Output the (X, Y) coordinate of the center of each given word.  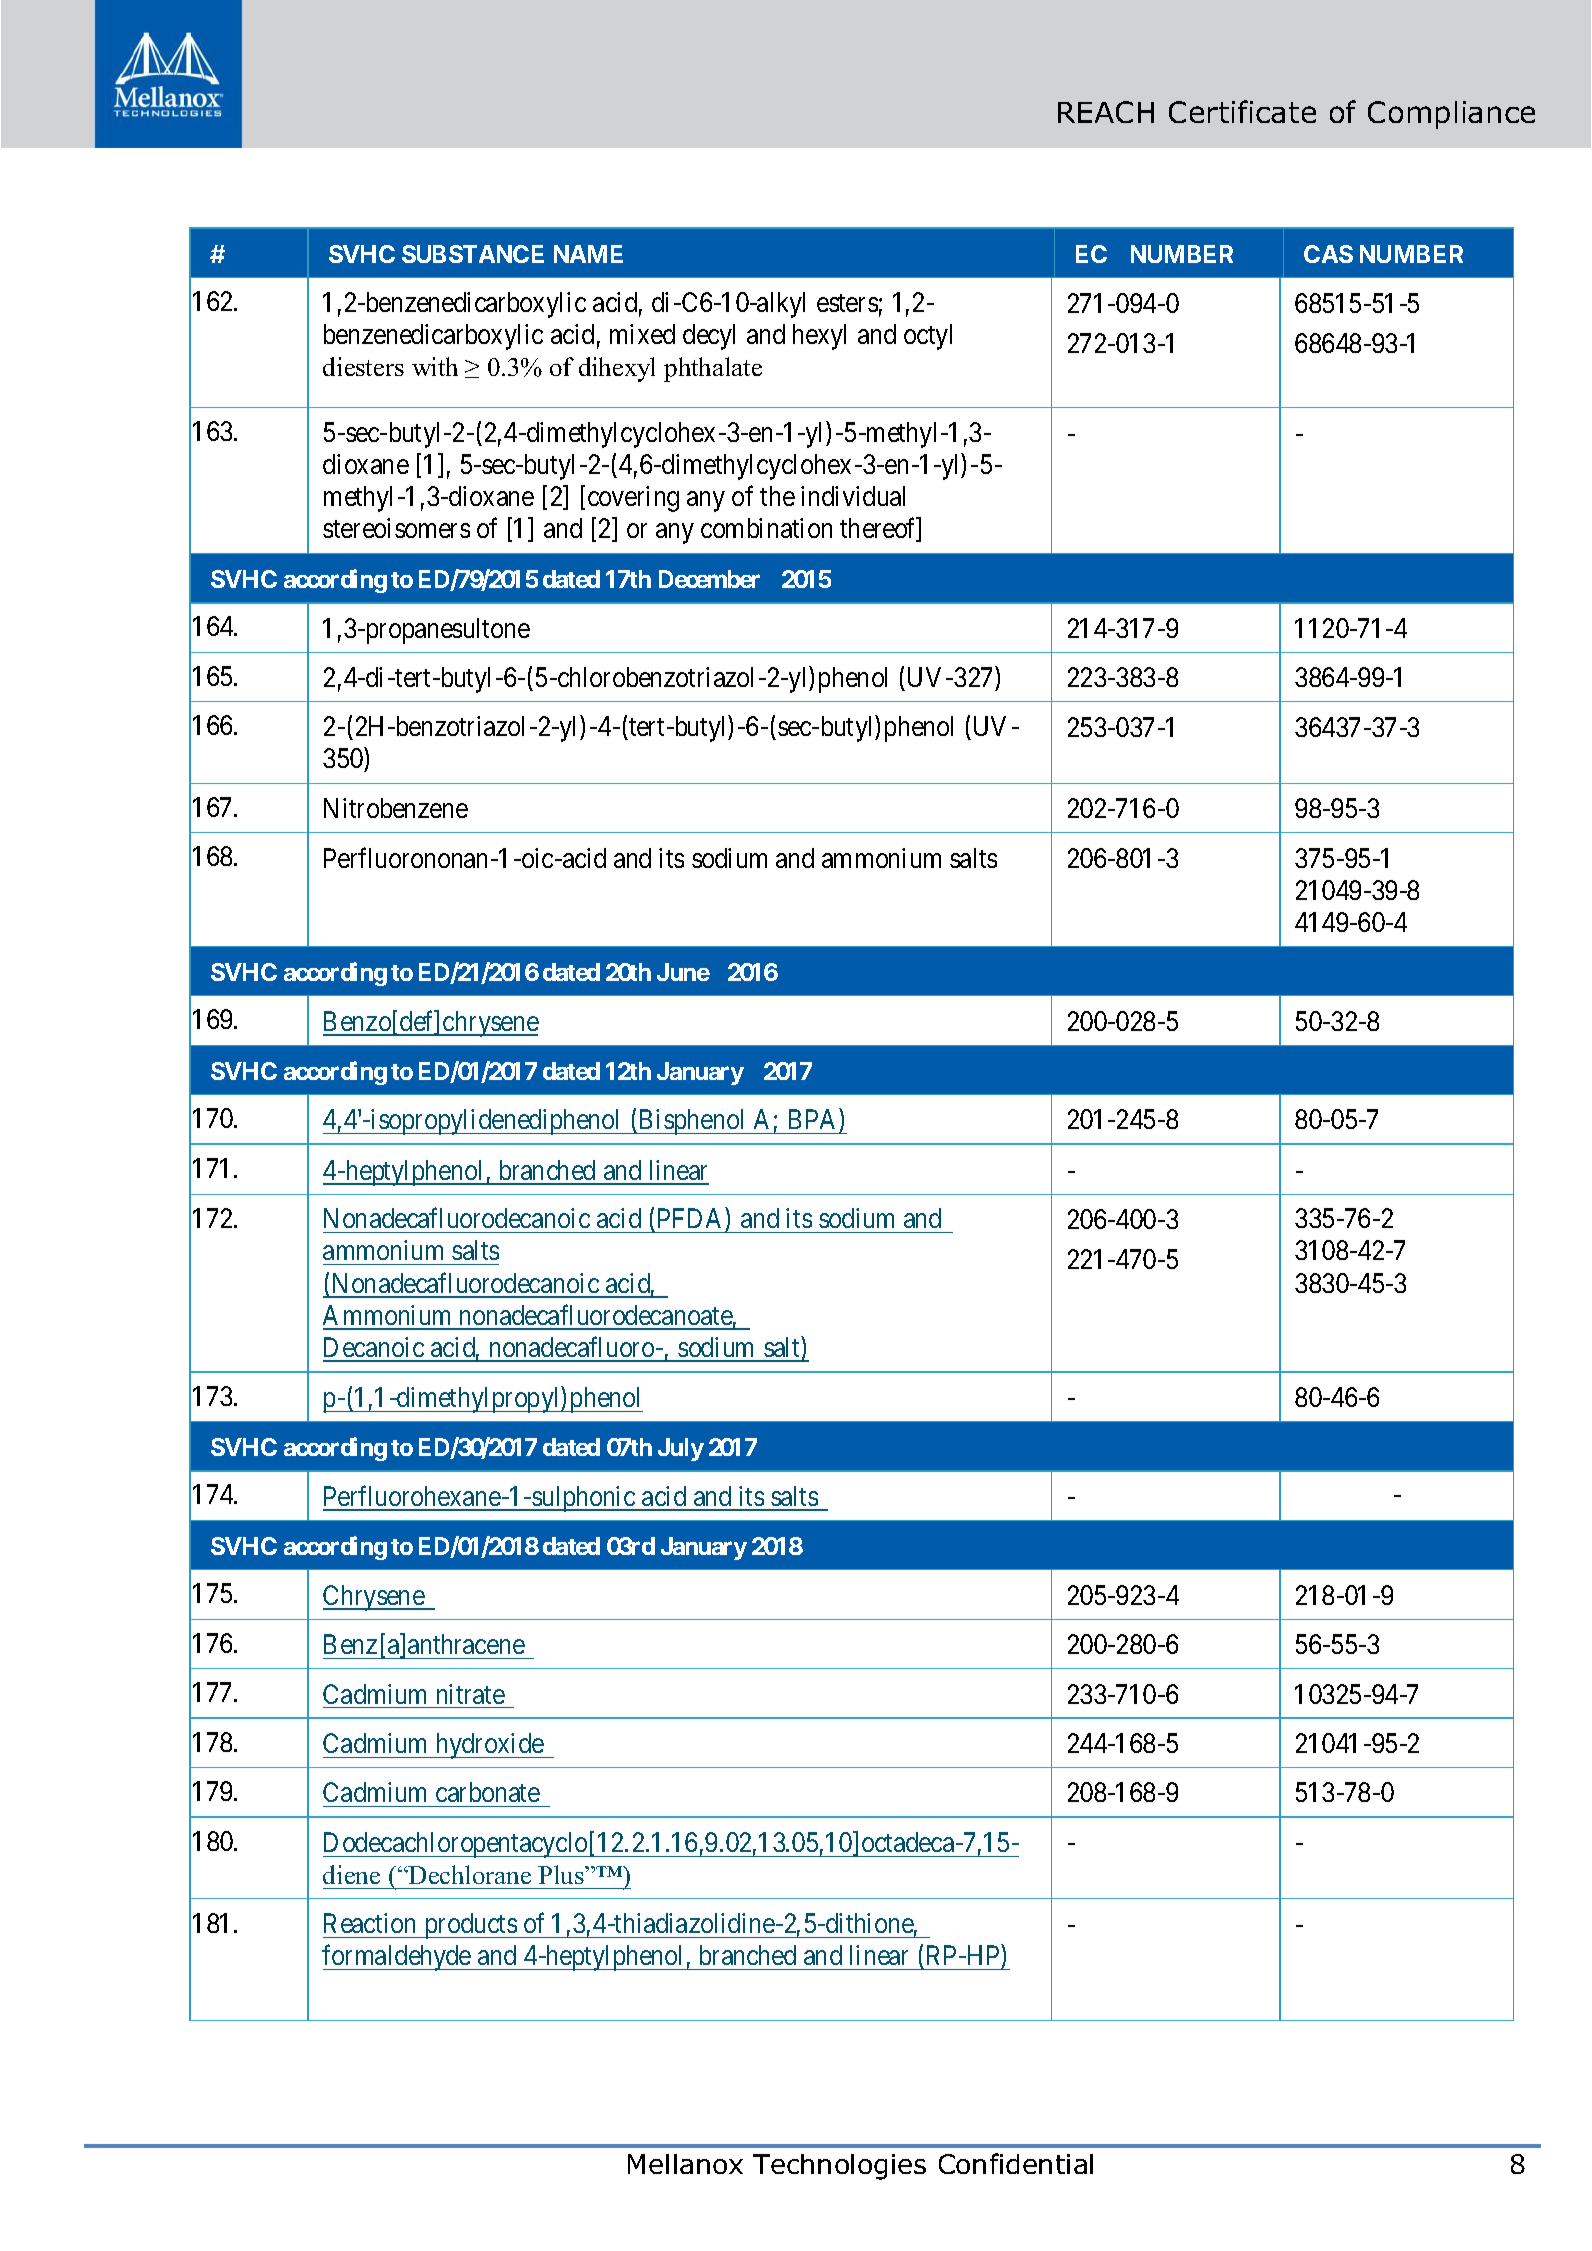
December (709, 579)
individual (853, 496)
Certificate (1242, 111)
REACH (1106, 112)
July (681, 1449)
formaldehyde (397, 1958)
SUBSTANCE (473, 254)
